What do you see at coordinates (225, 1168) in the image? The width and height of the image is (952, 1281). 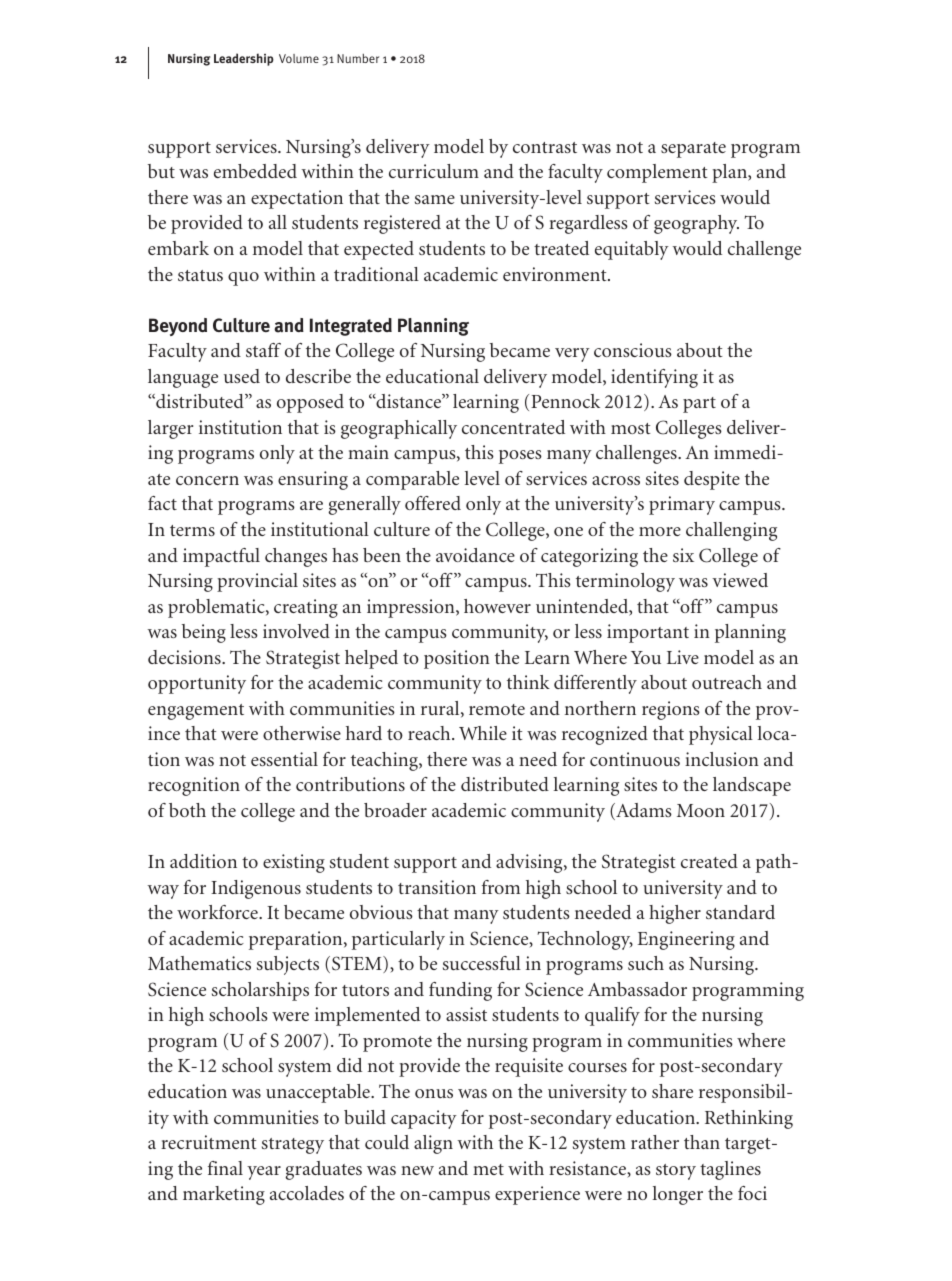 I see `final` at bounding box center [225, 1168].
